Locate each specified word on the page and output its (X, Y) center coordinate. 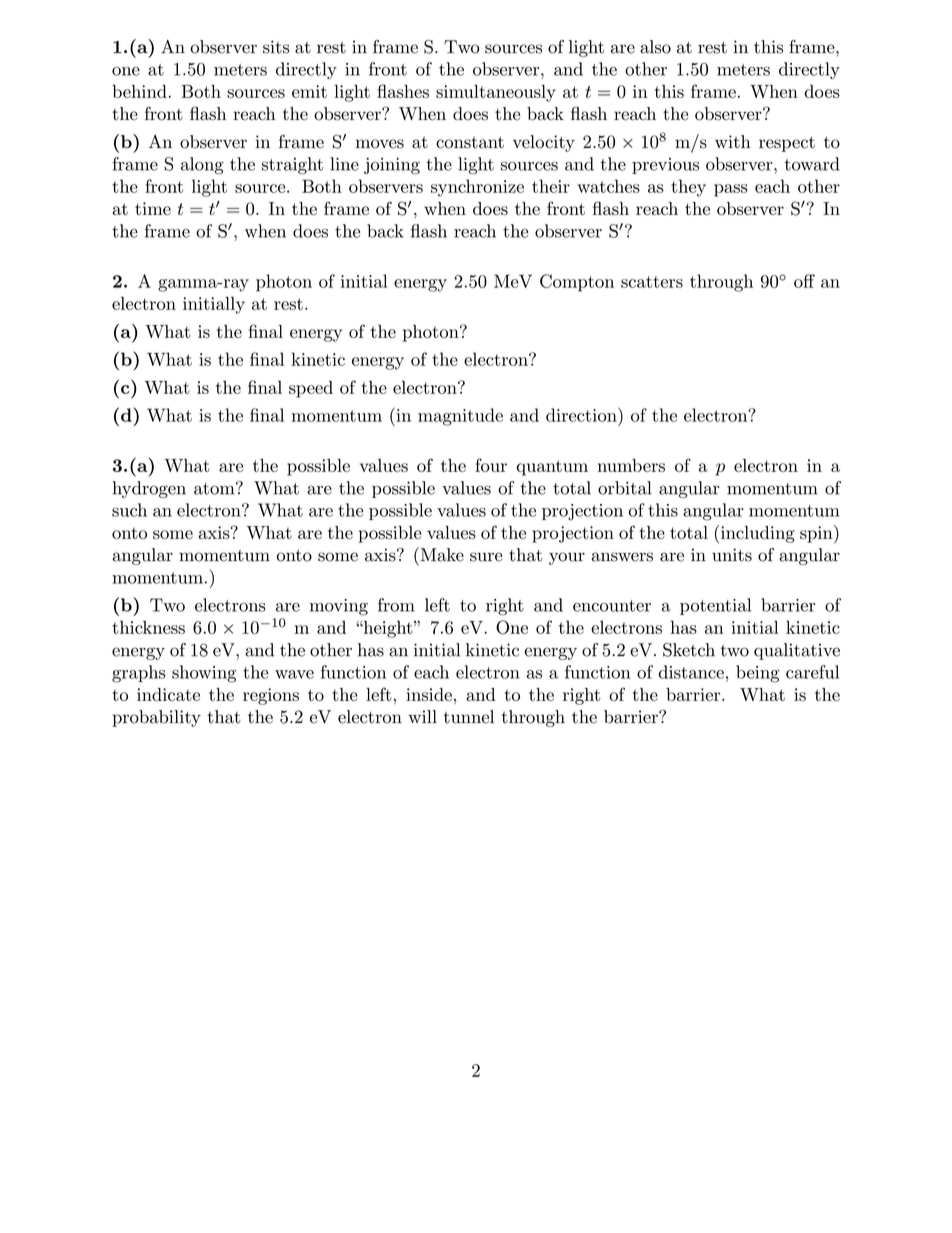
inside (429, 694)
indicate (168, 694)
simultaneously (496, 93)
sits (276, 47)
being (757, 674)
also (655, 47)
